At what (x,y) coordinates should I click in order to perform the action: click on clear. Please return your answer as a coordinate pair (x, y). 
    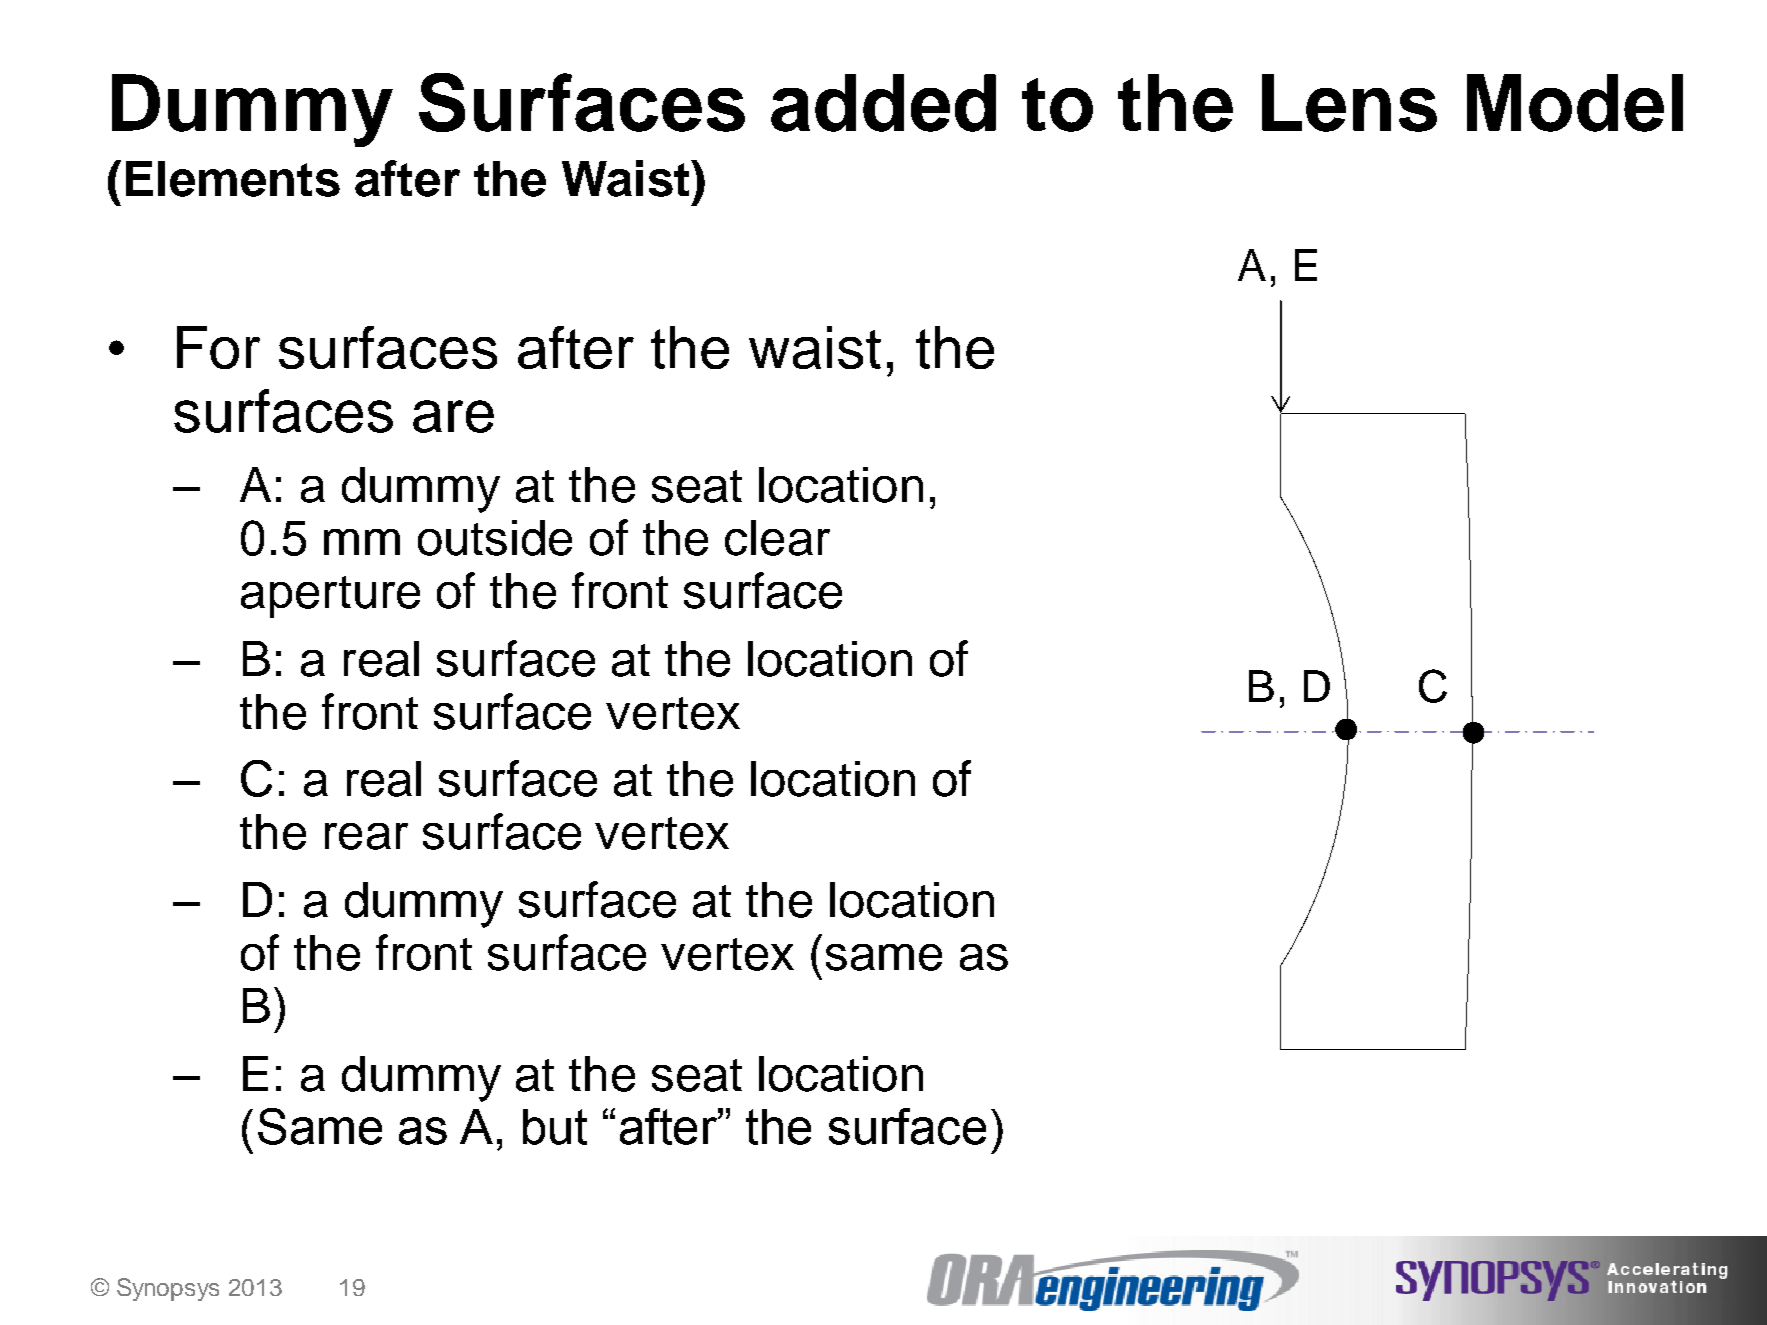
    Looking at the image, I should click on (777, 538).
